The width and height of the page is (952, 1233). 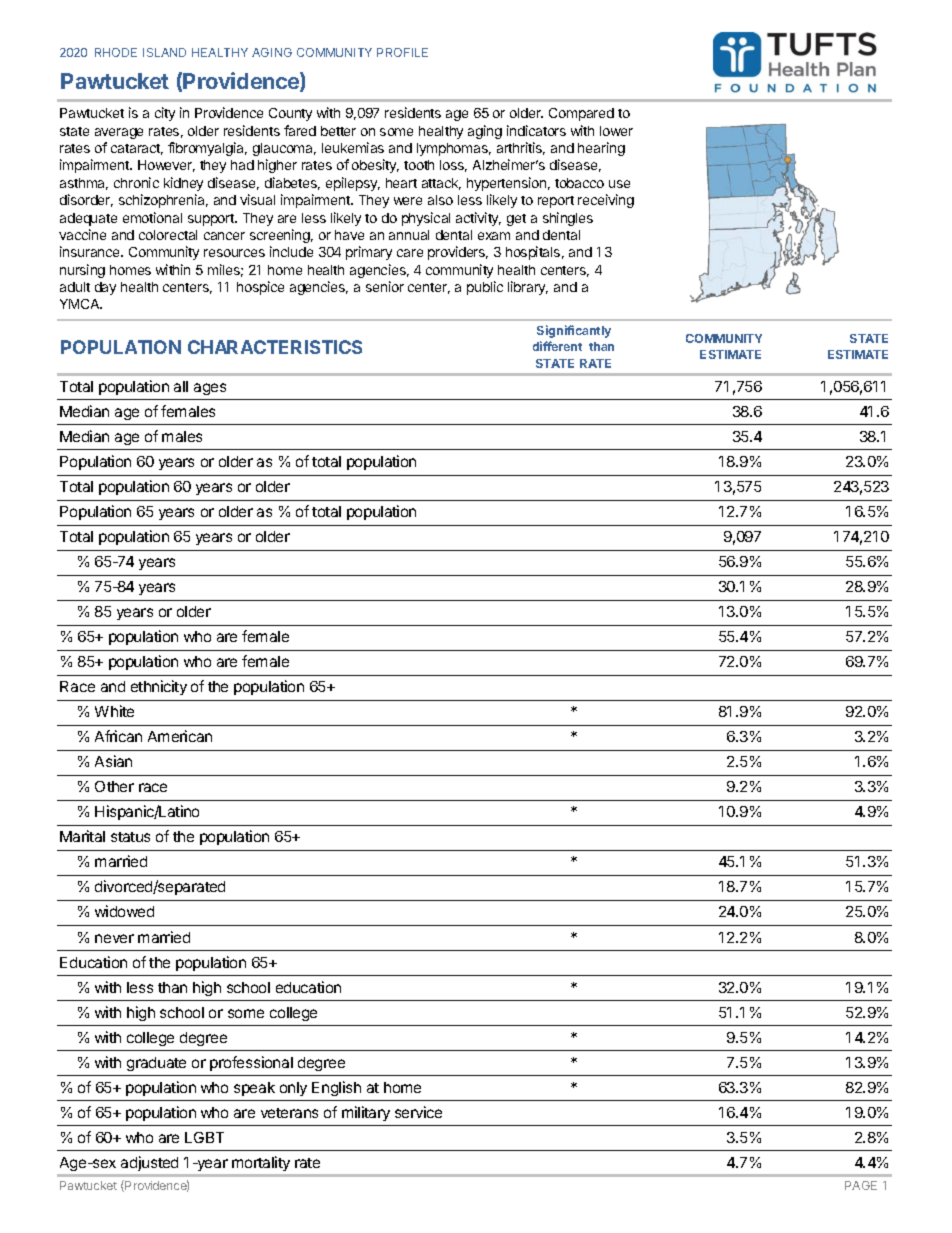 I want to click on American, so click(x=180, y=736).
